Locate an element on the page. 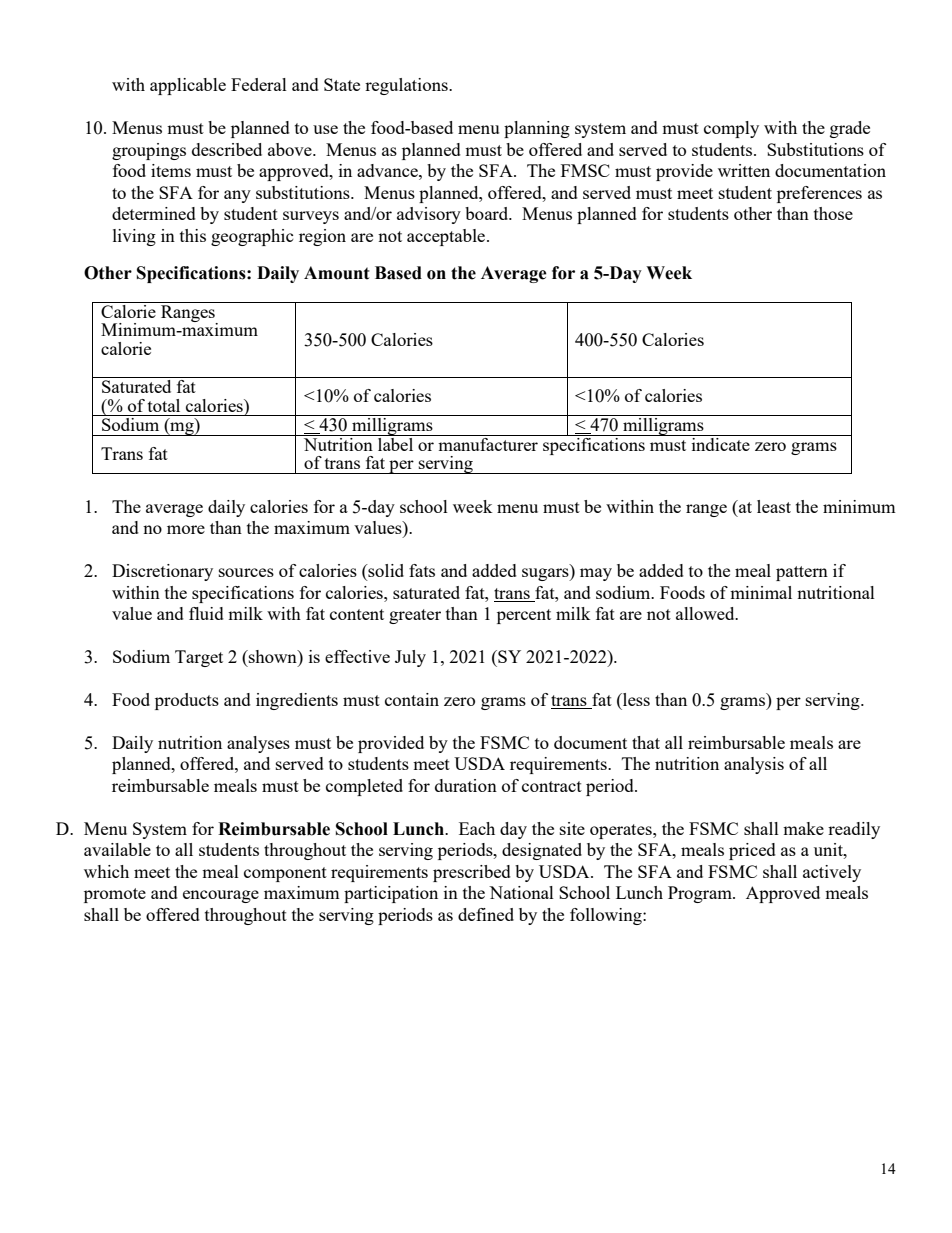  more is located at coordinates (186, 529).
